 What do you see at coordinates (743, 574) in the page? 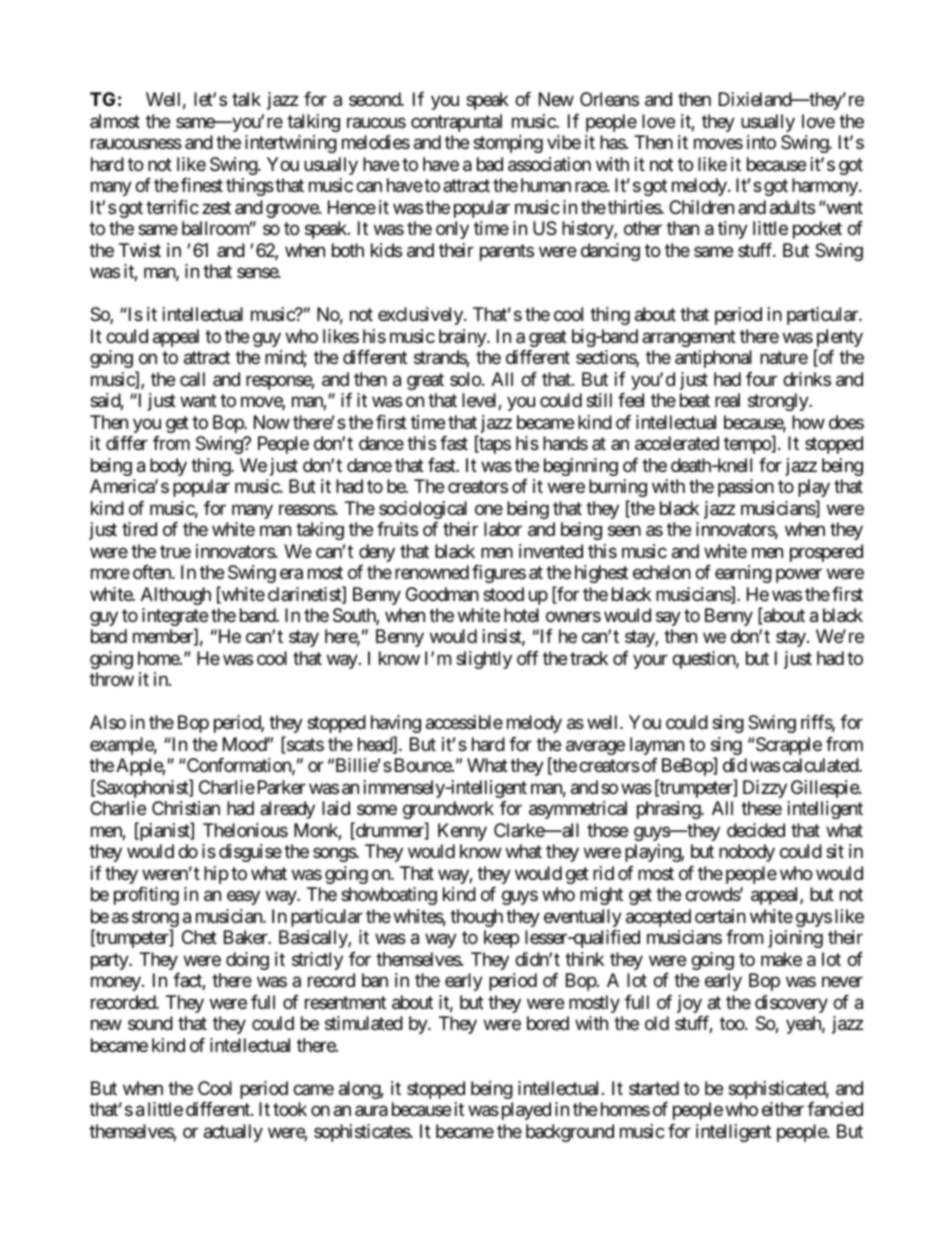
I see `earning` at bounding box center [743, 574].
